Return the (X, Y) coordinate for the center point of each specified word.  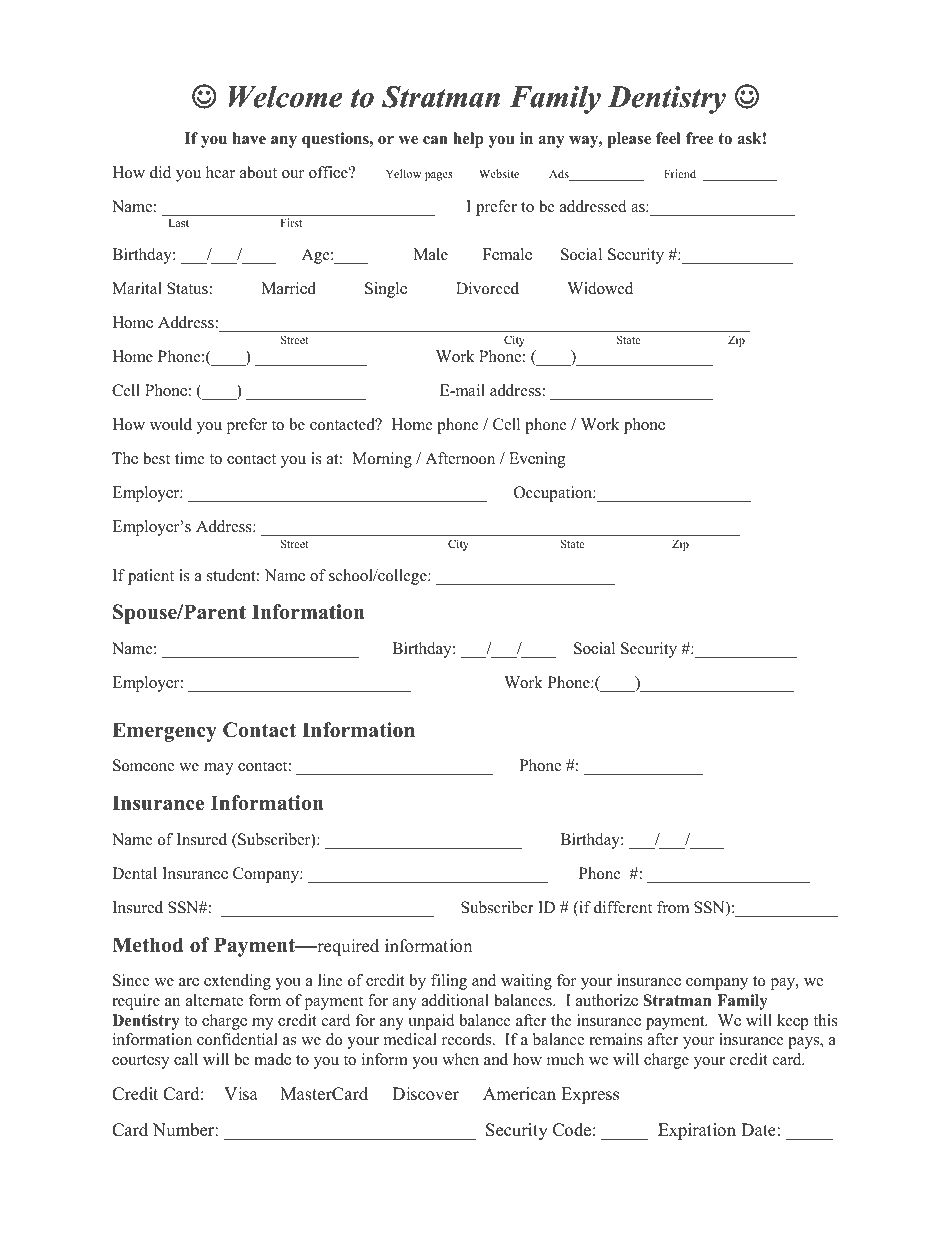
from (673, 907)
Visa (241, 1094)
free (700, 138)
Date (758, 1130)
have (249, 138)
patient (151, 577)
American (519, 1094)
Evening (537, 460)
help (468, 140)
